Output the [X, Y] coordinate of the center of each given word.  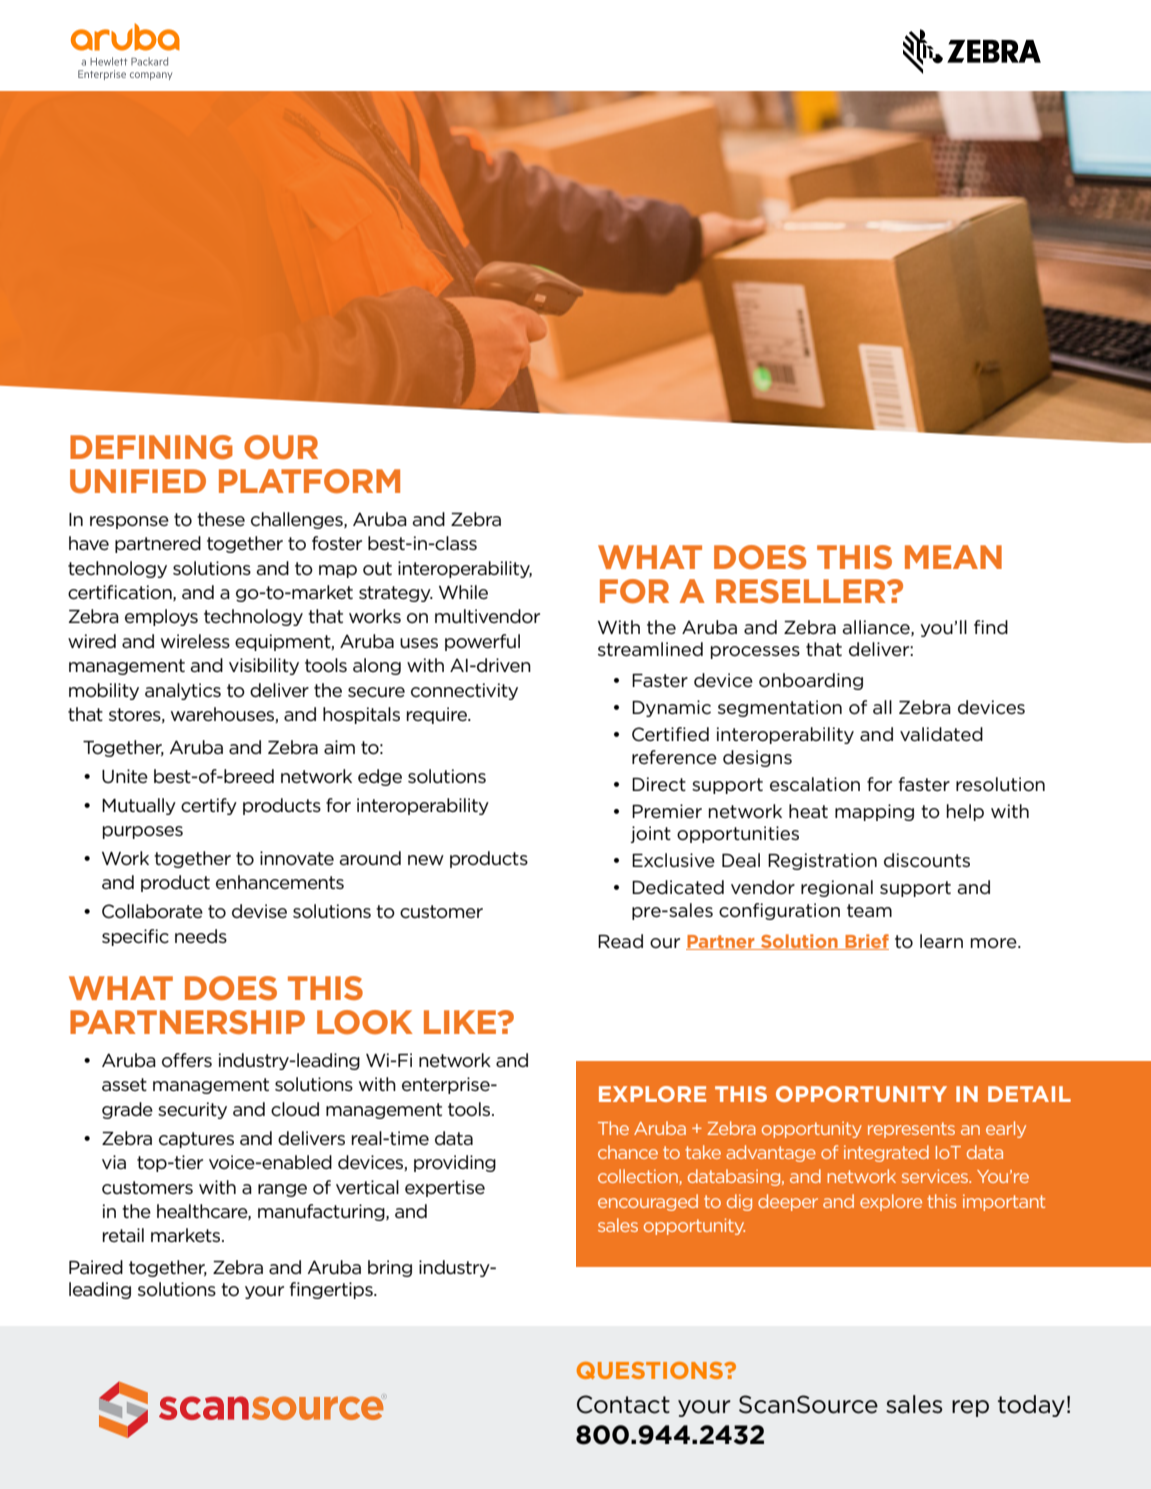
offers [187, 1060]
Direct [659, 784]
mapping [874, 812]
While [463, 592]
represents [911, 1130]
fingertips [332, 1290]
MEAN [953, 557]
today [1031, 1406]
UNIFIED [138, 481]
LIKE [461, 1022]
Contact [623, 1404]
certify [209, 806]
